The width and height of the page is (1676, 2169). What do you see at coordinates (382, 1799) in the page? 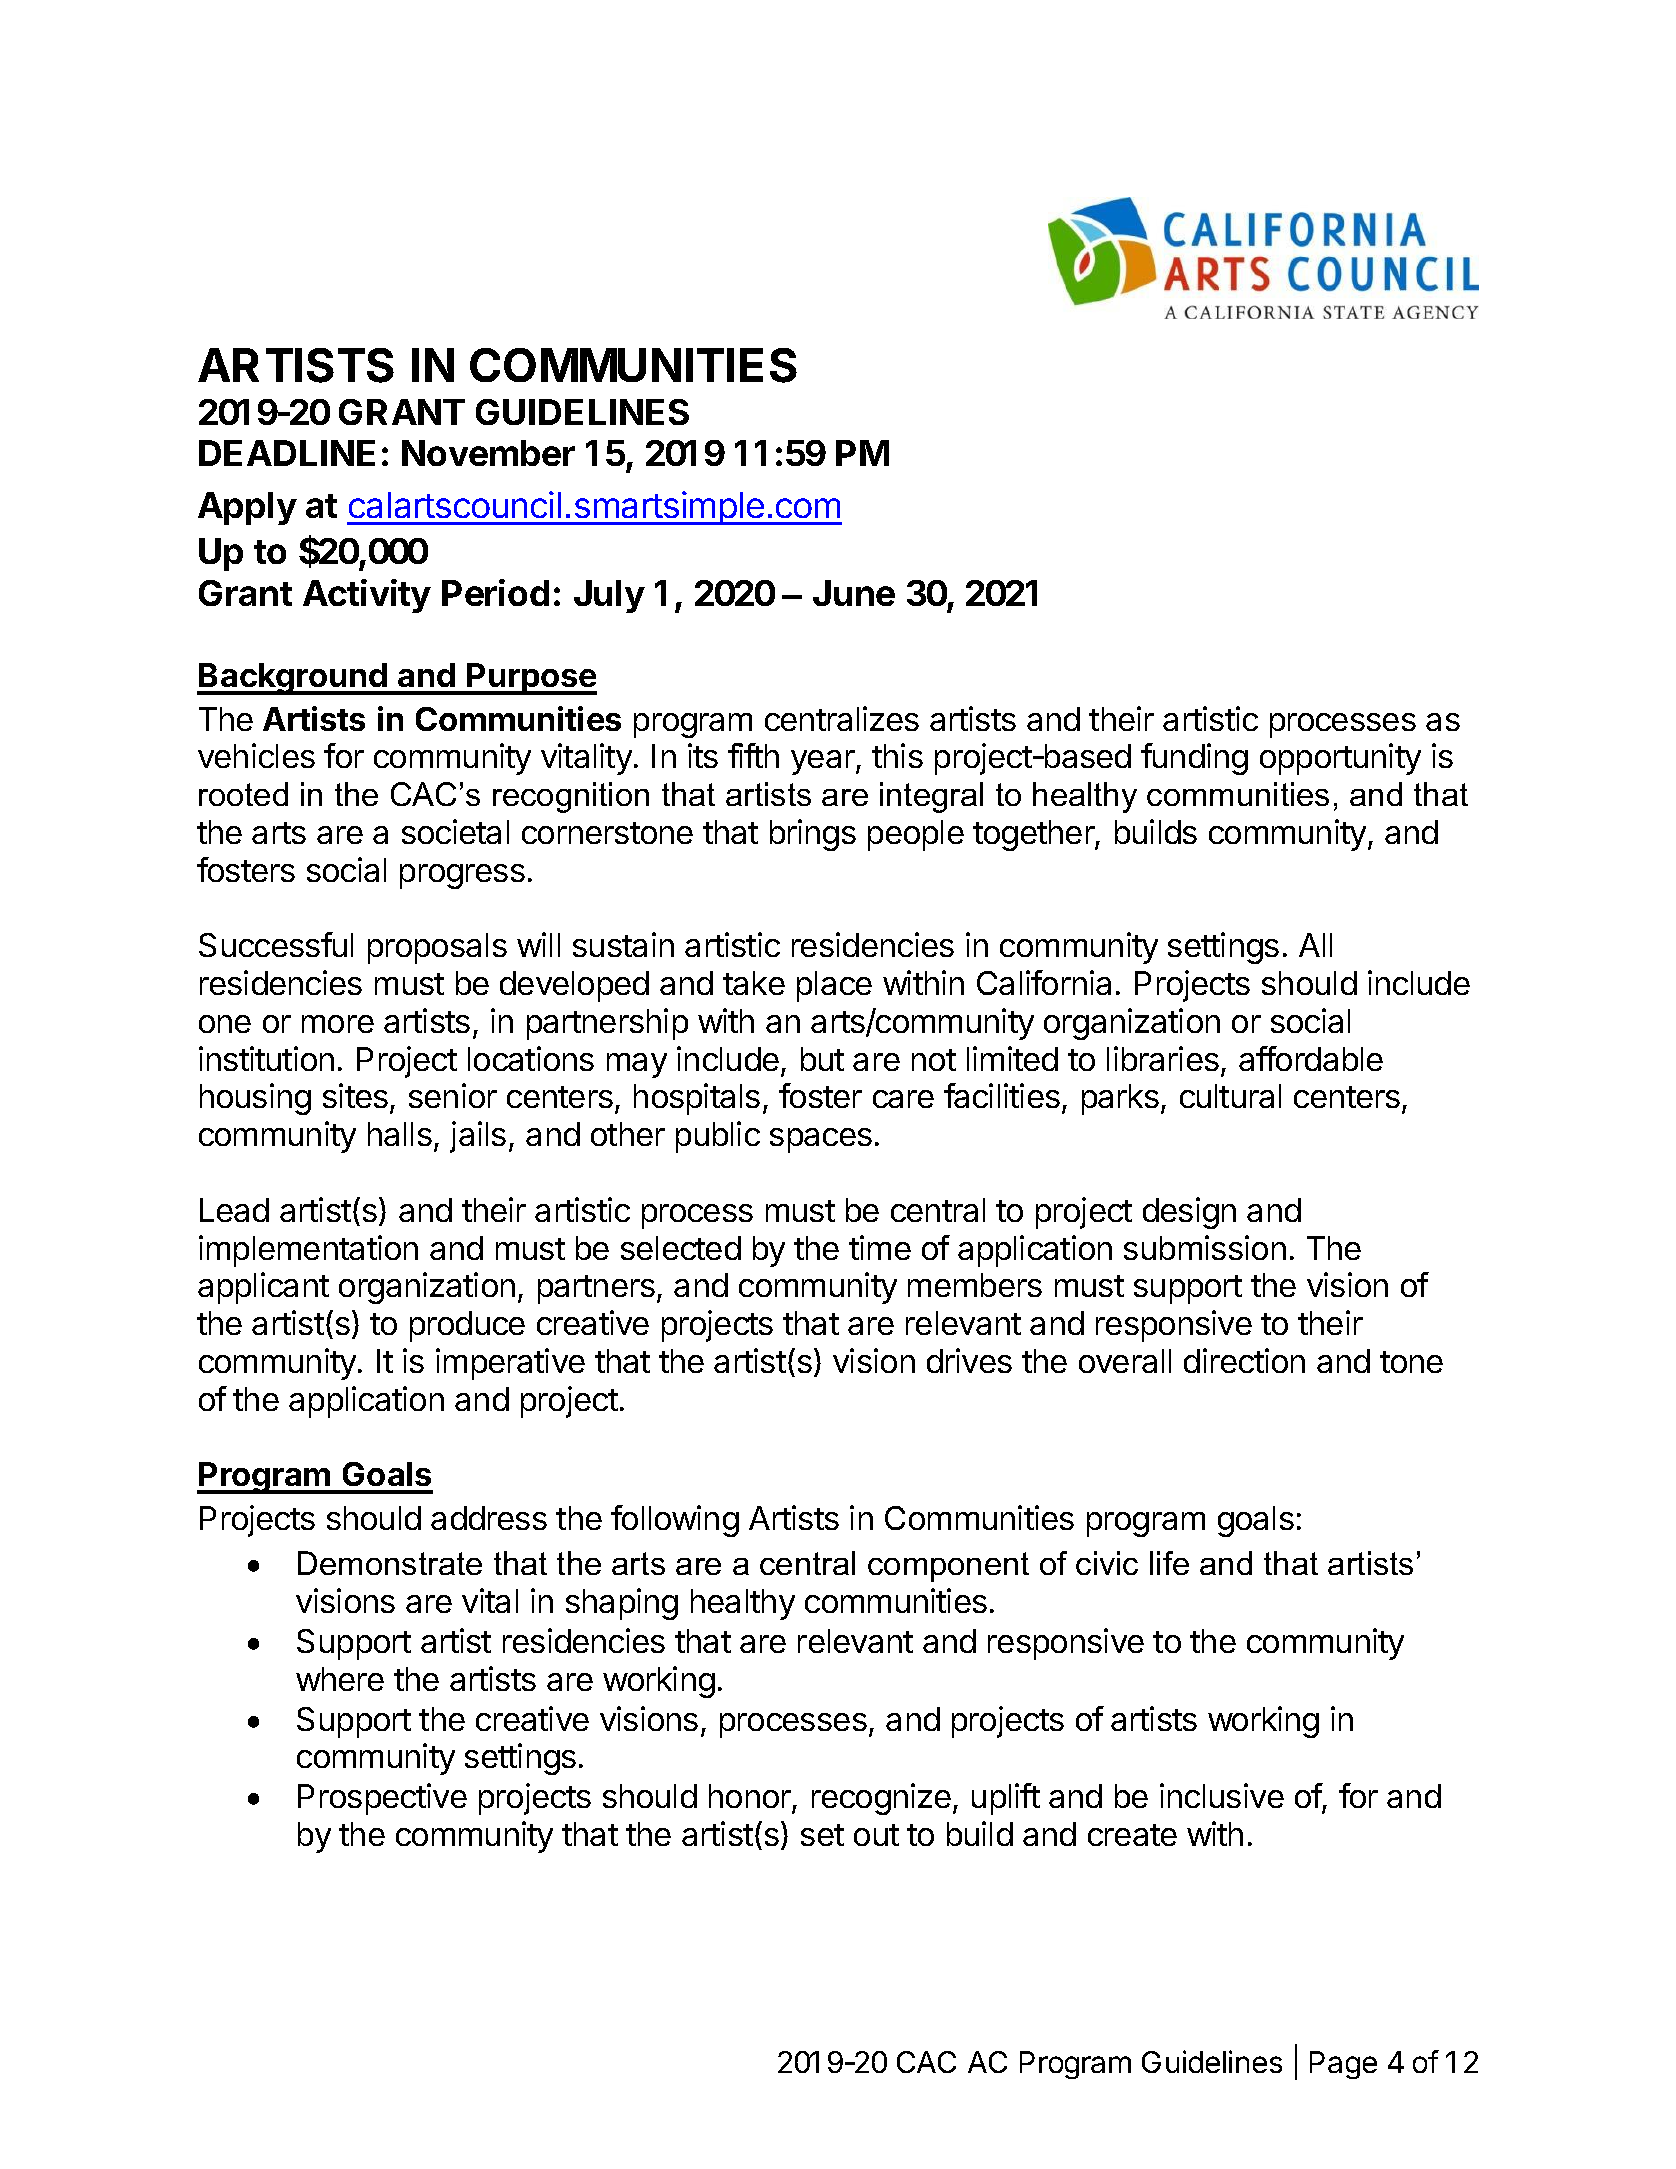
I see `Prospective` at bounding box center [382, 1799].
